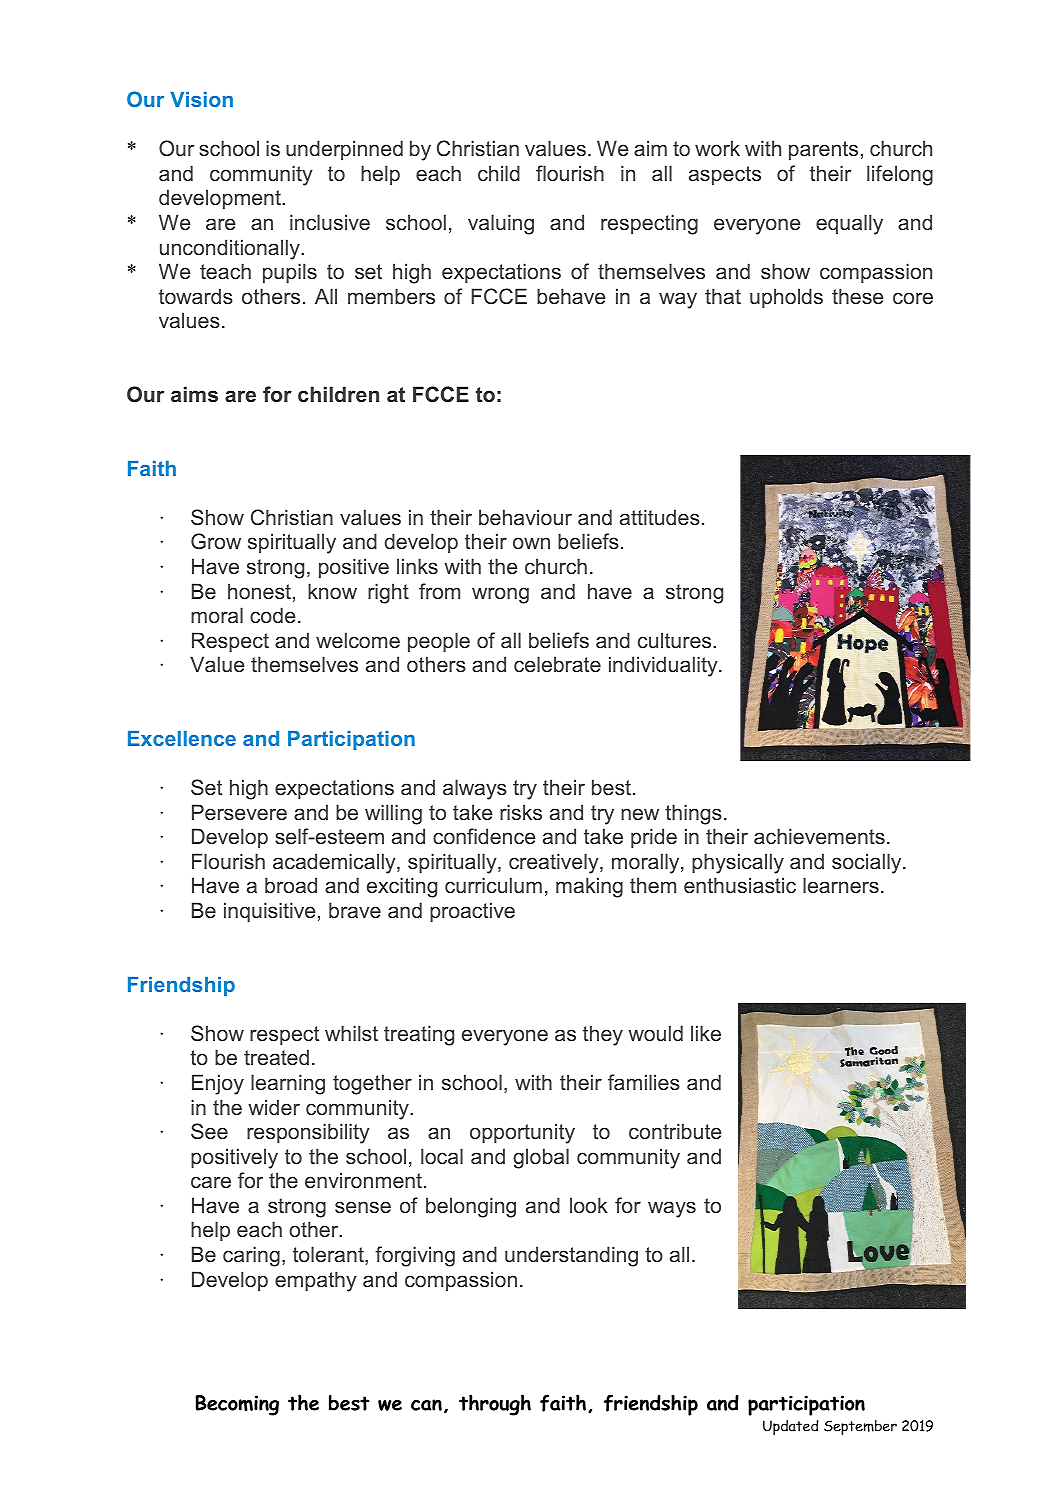 The image size is (1060, 1499). Describe the element at coordinates (823, 151) in the page. I see `parents` at that location.
